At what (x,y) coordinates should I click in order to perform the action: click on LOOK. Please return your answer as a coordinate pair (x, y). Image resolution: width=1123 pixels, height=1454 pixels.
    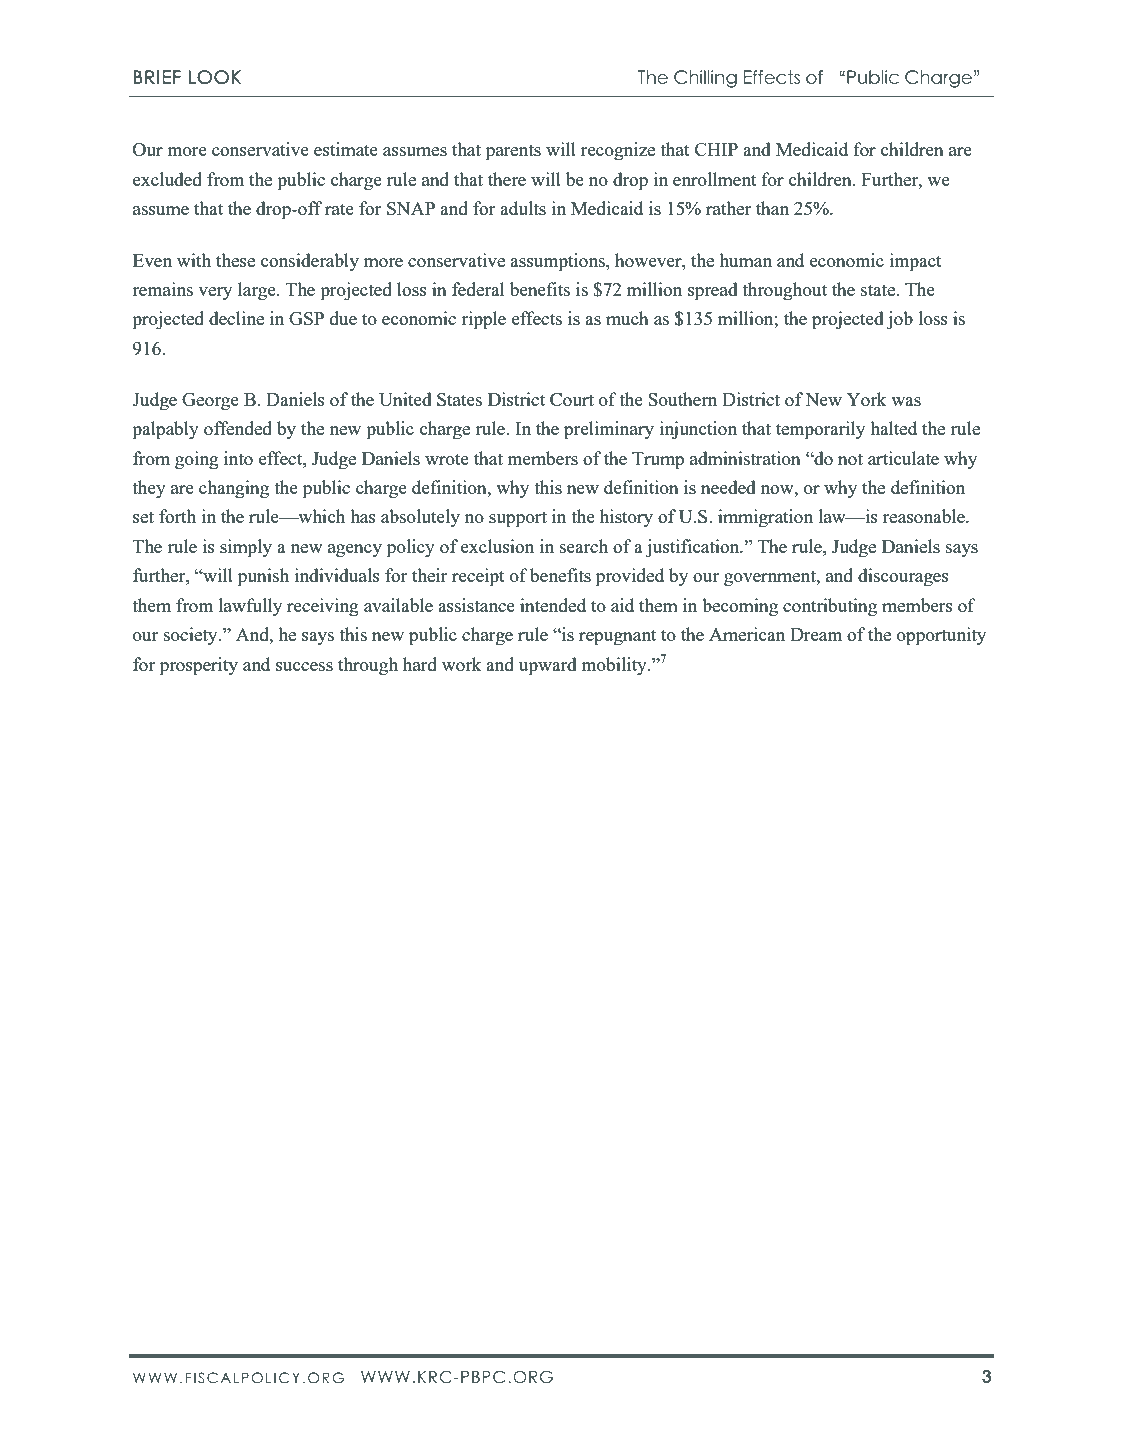
    Looking at the image, I should click on (215, 77).
